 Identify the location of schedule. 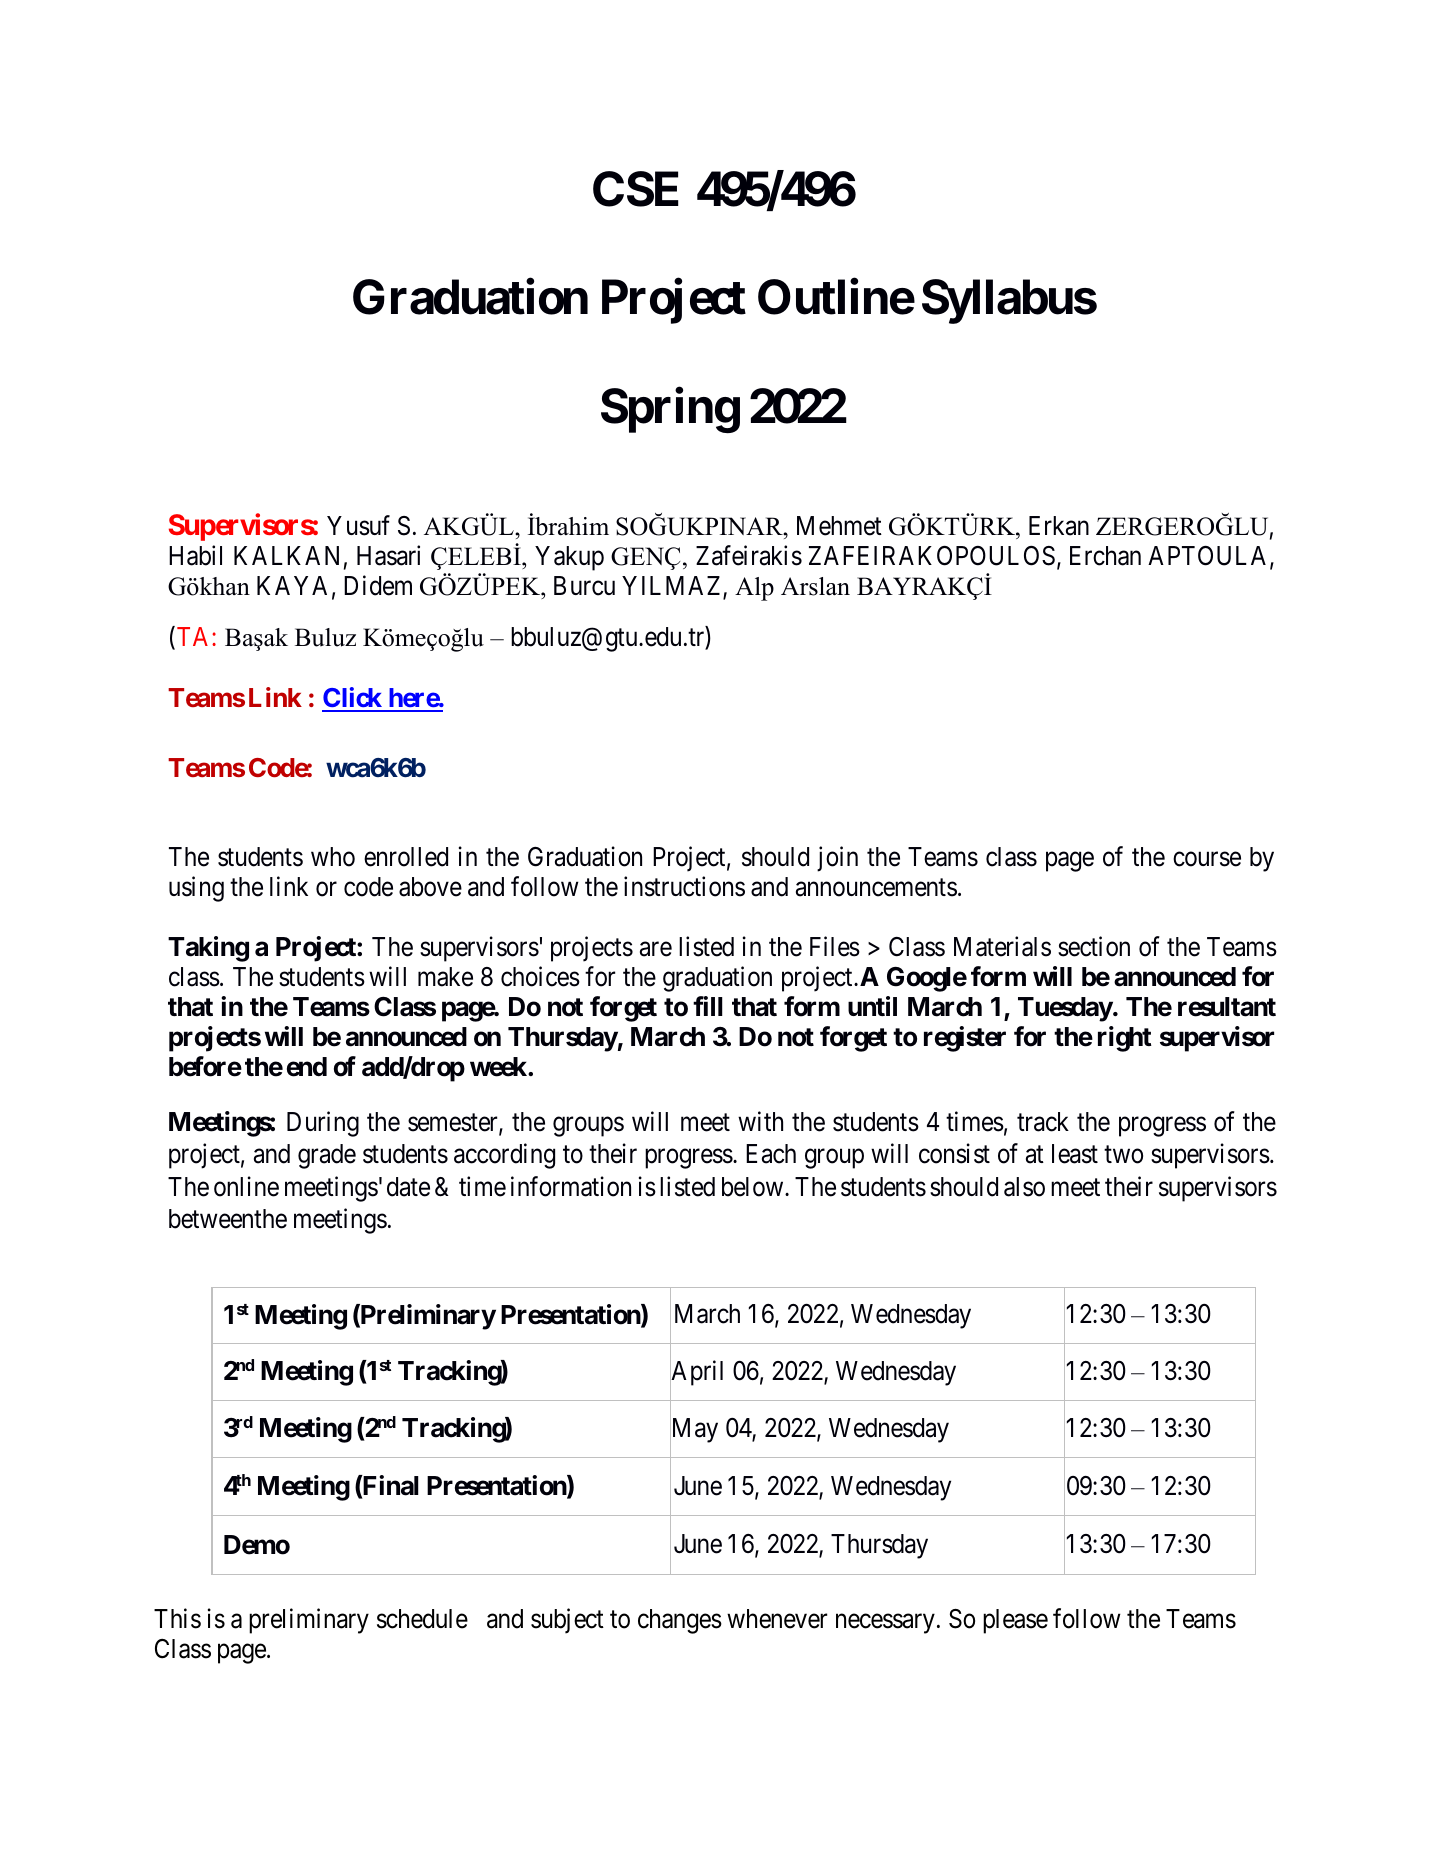
(422, 1619).
